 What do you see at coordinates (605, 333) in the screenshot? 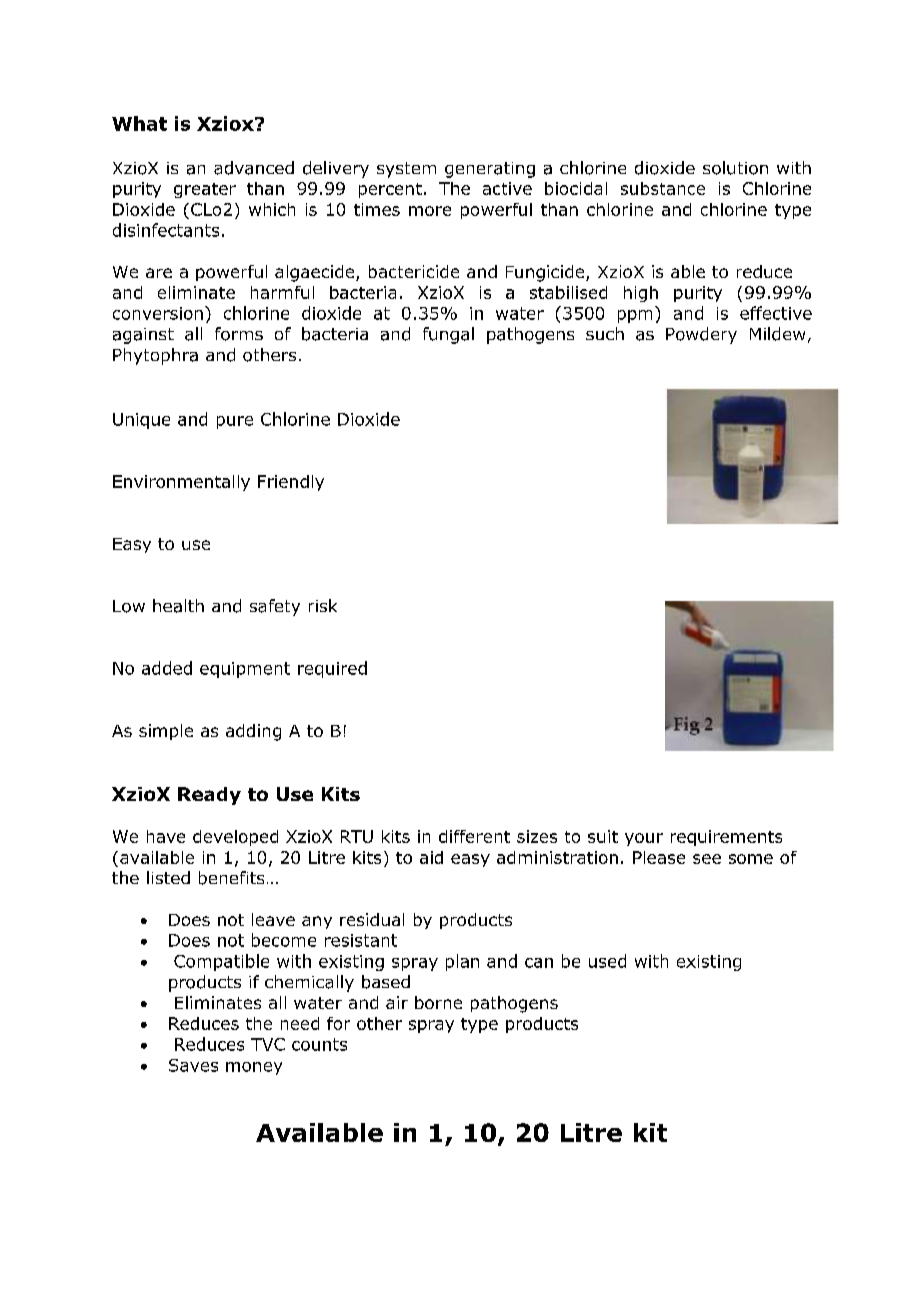
I see `such` at bounding box center [605, 333].
